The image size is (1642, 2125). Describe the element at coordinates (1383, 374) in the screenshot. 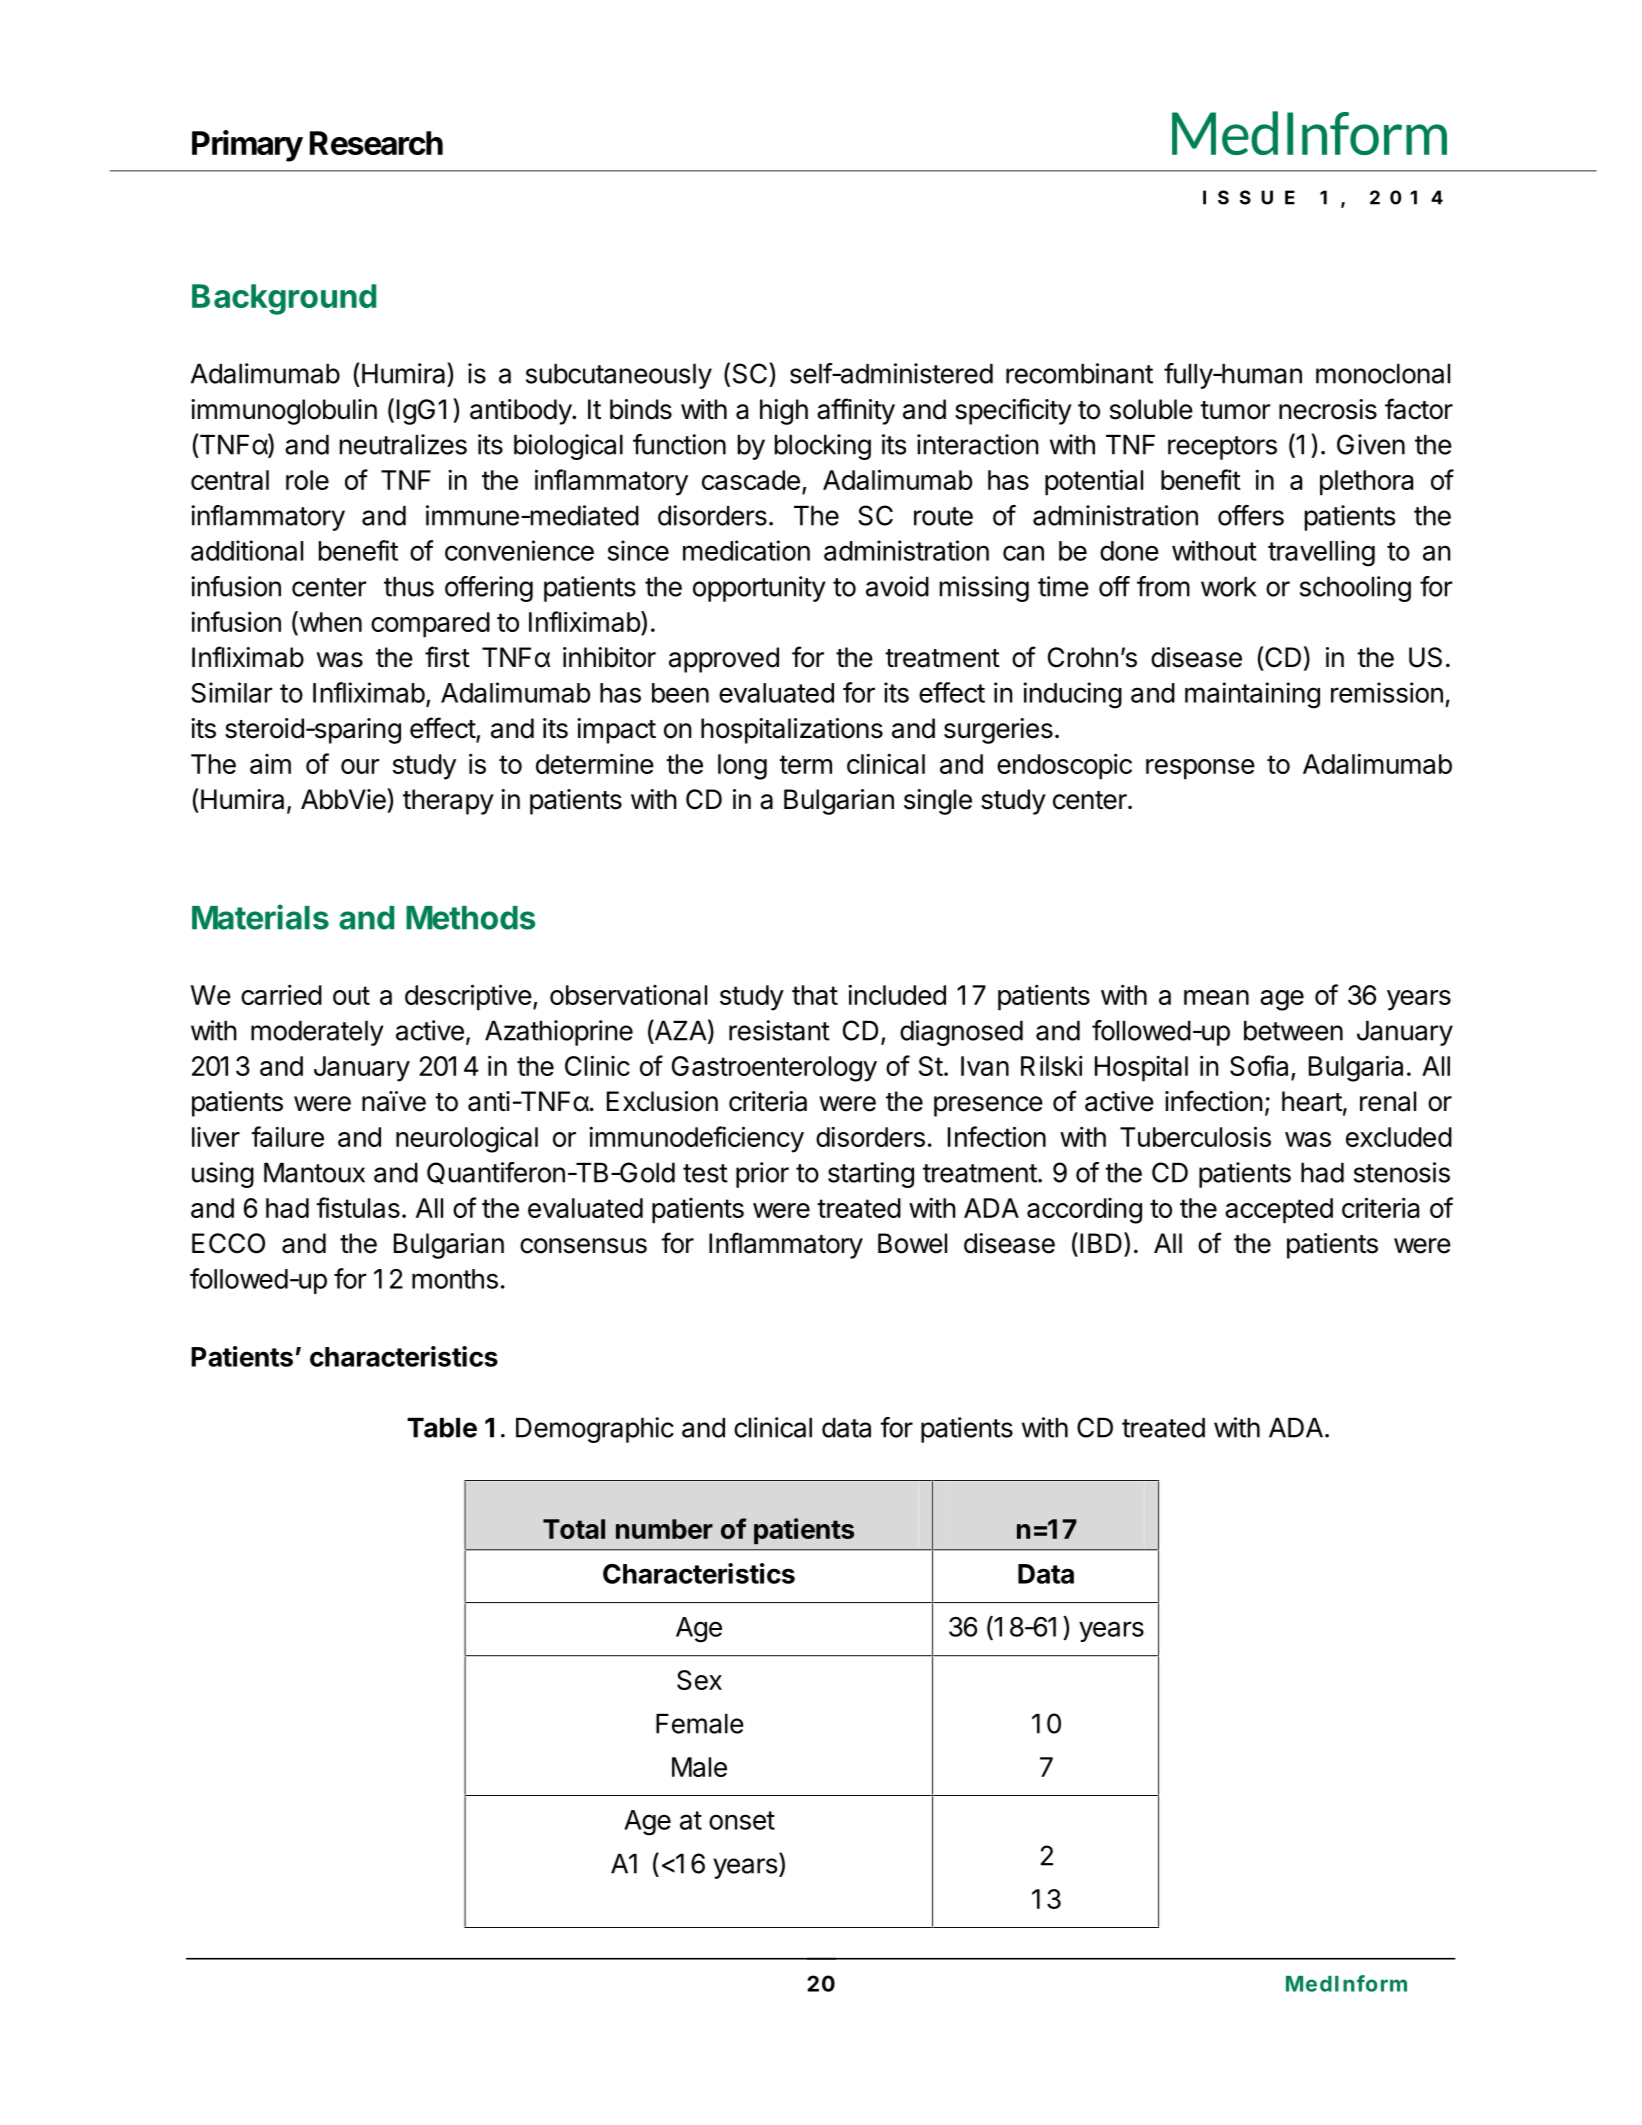

I see `monoclonal` at that location.
